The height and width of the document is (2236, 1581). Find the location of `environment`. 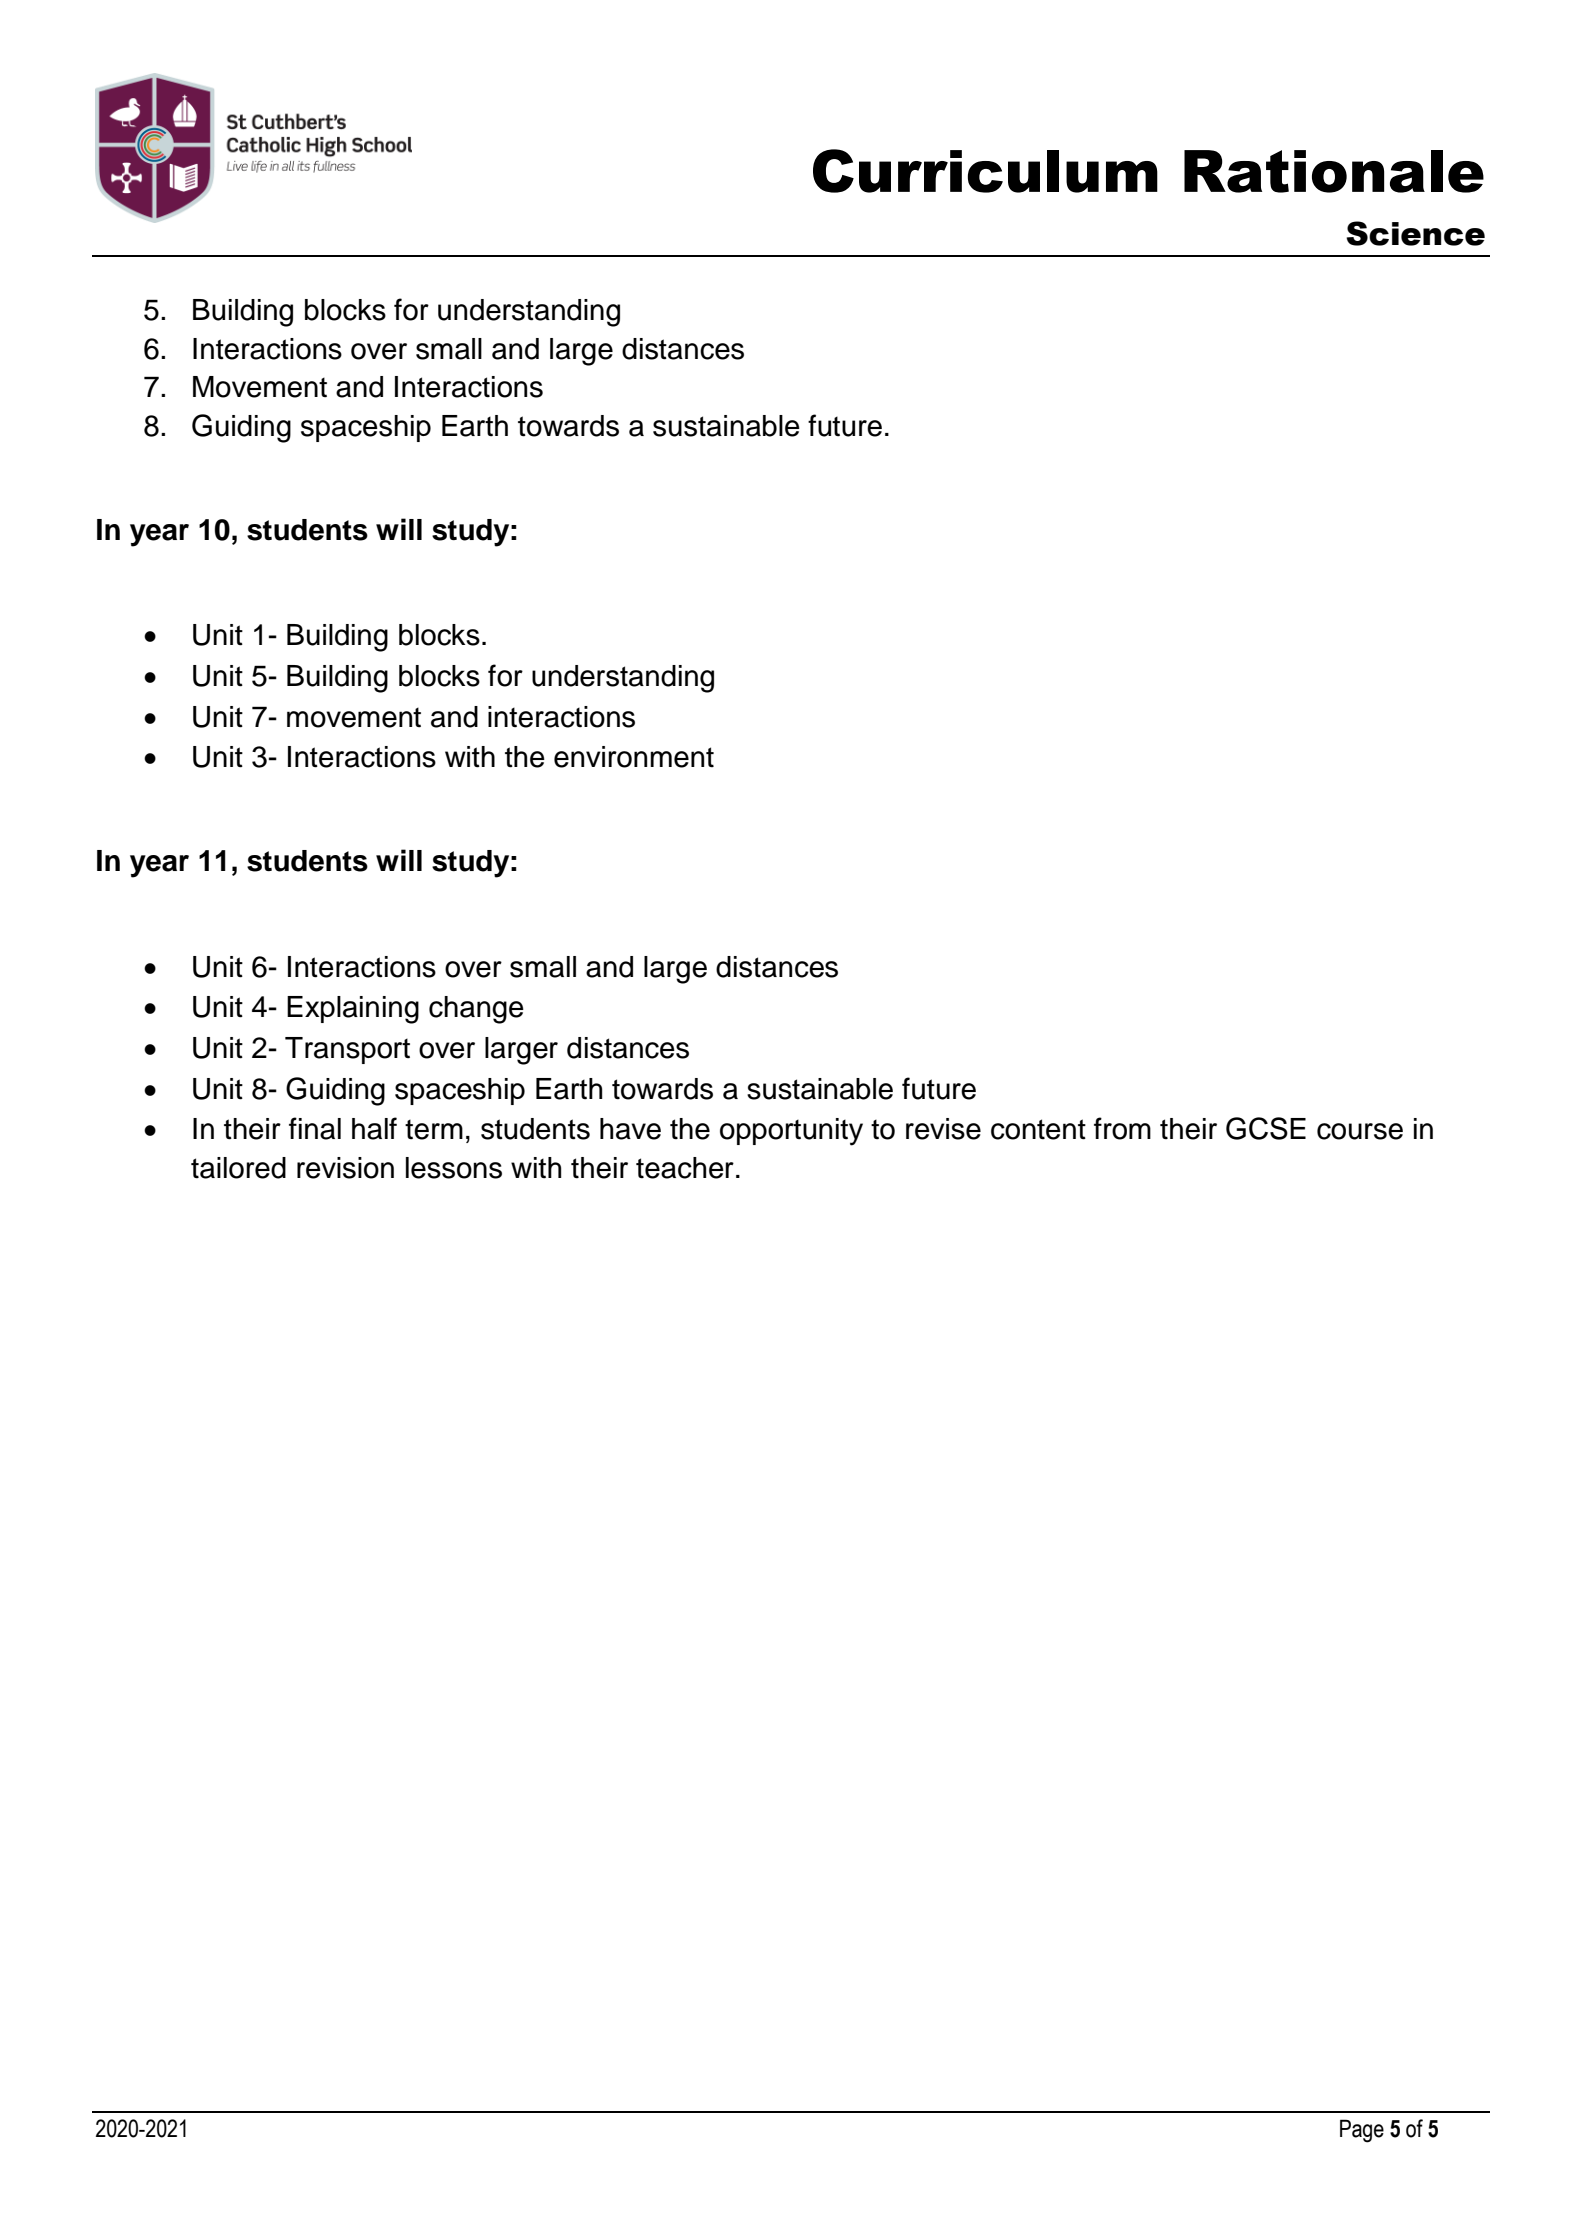

environment is located at coordinates (634, 757).
